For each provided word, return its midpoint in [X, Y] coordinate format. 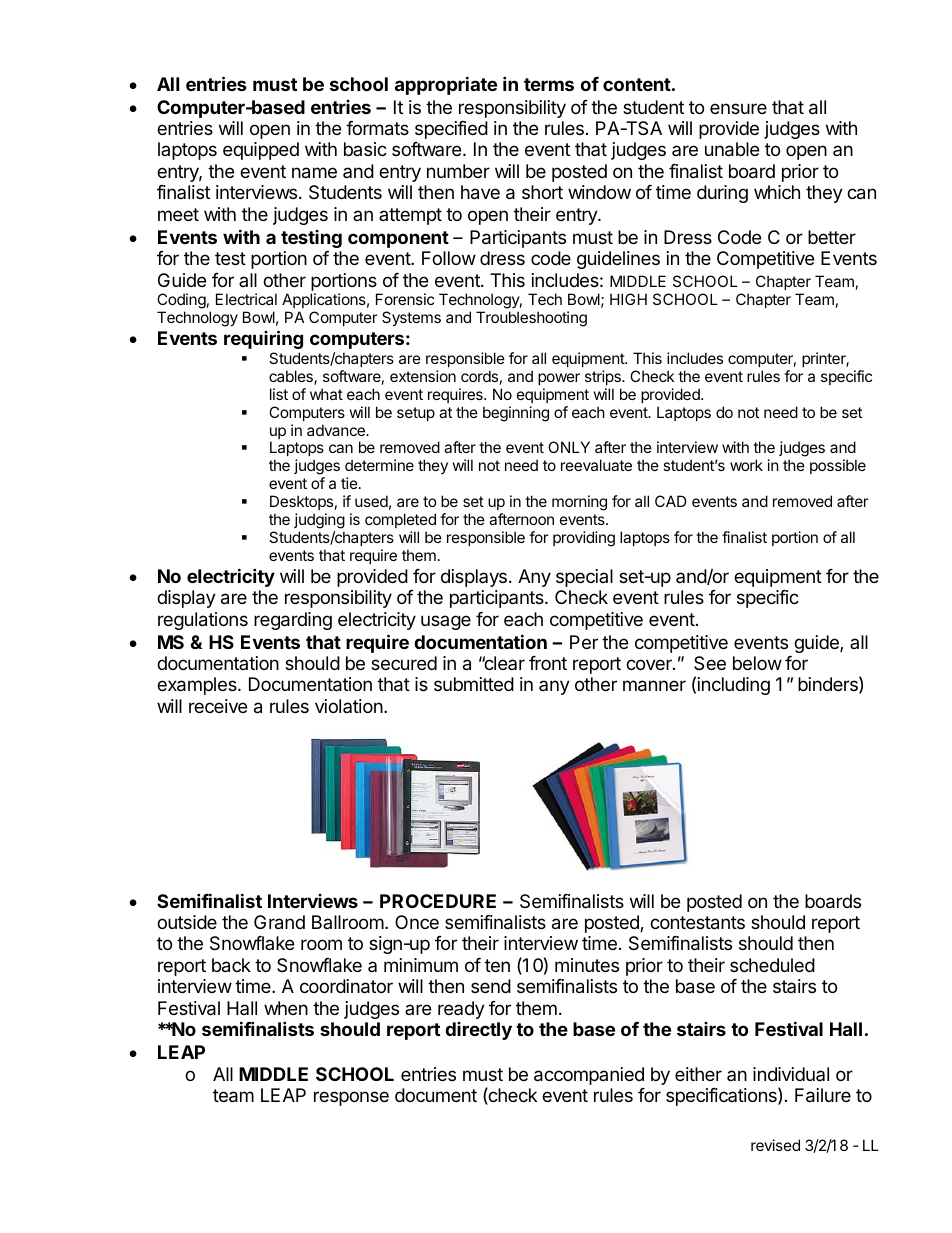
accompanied [589, 1076]
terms [549, 84]
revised [775, 1145]
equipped [261, 151]
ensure [738, 108]
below [757, 663]
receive [218, 706]
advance [337, 430]
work [746, 465]
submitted [474, 684]
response [351, 1098]
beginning [516, 414]
